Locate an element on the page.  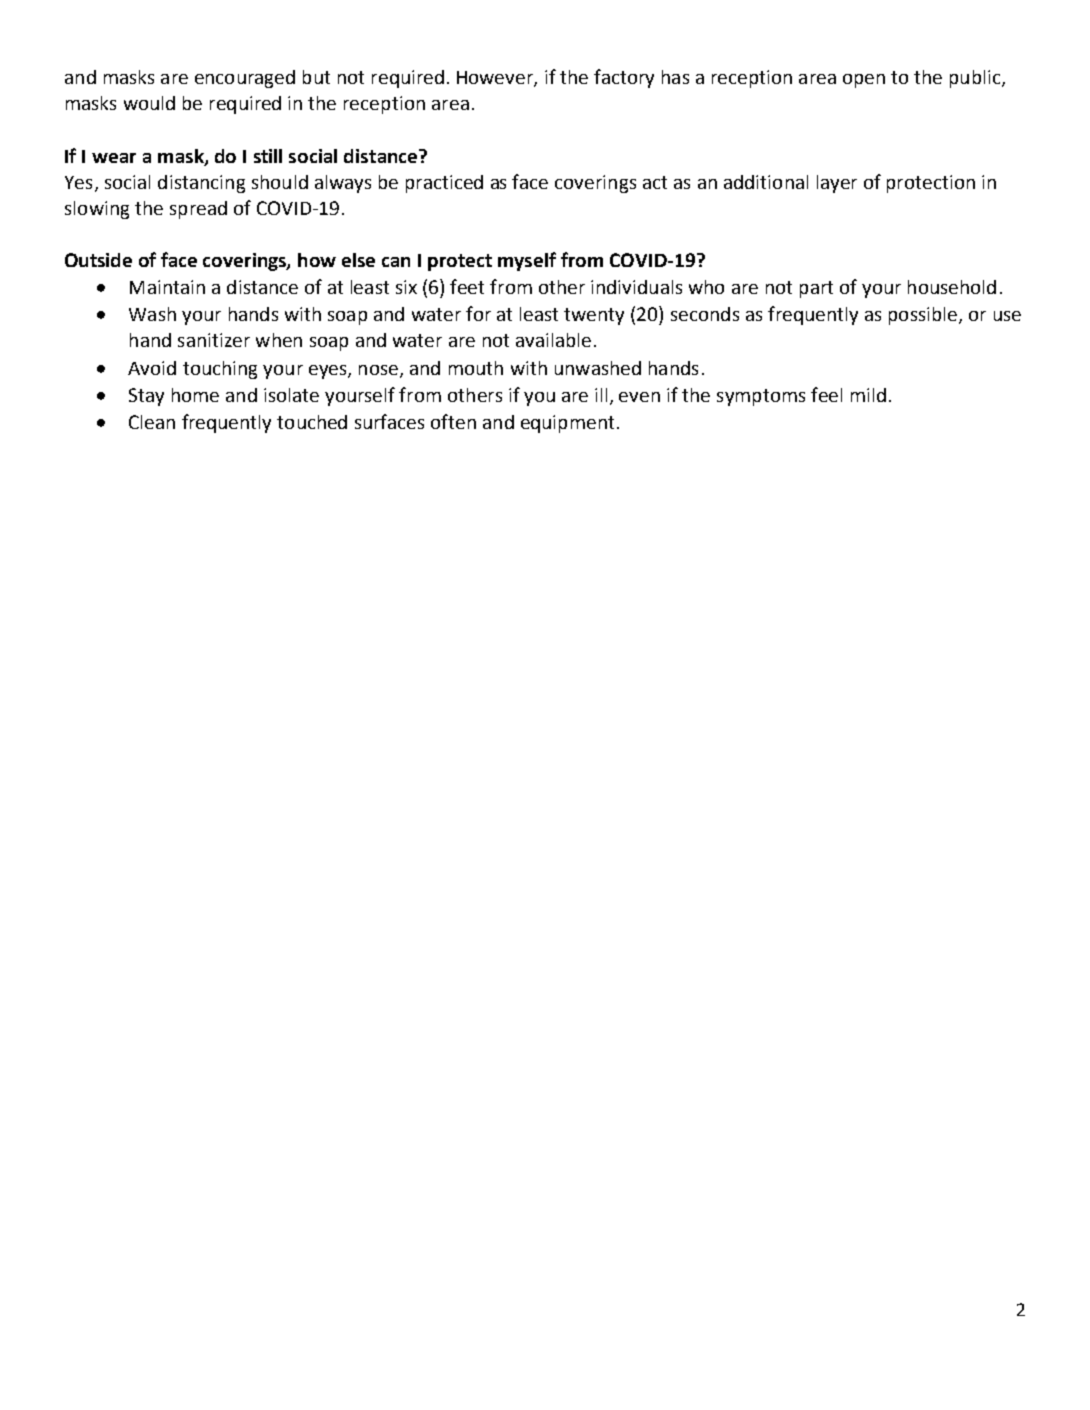
Clean is located at coordinates (152, 422).
